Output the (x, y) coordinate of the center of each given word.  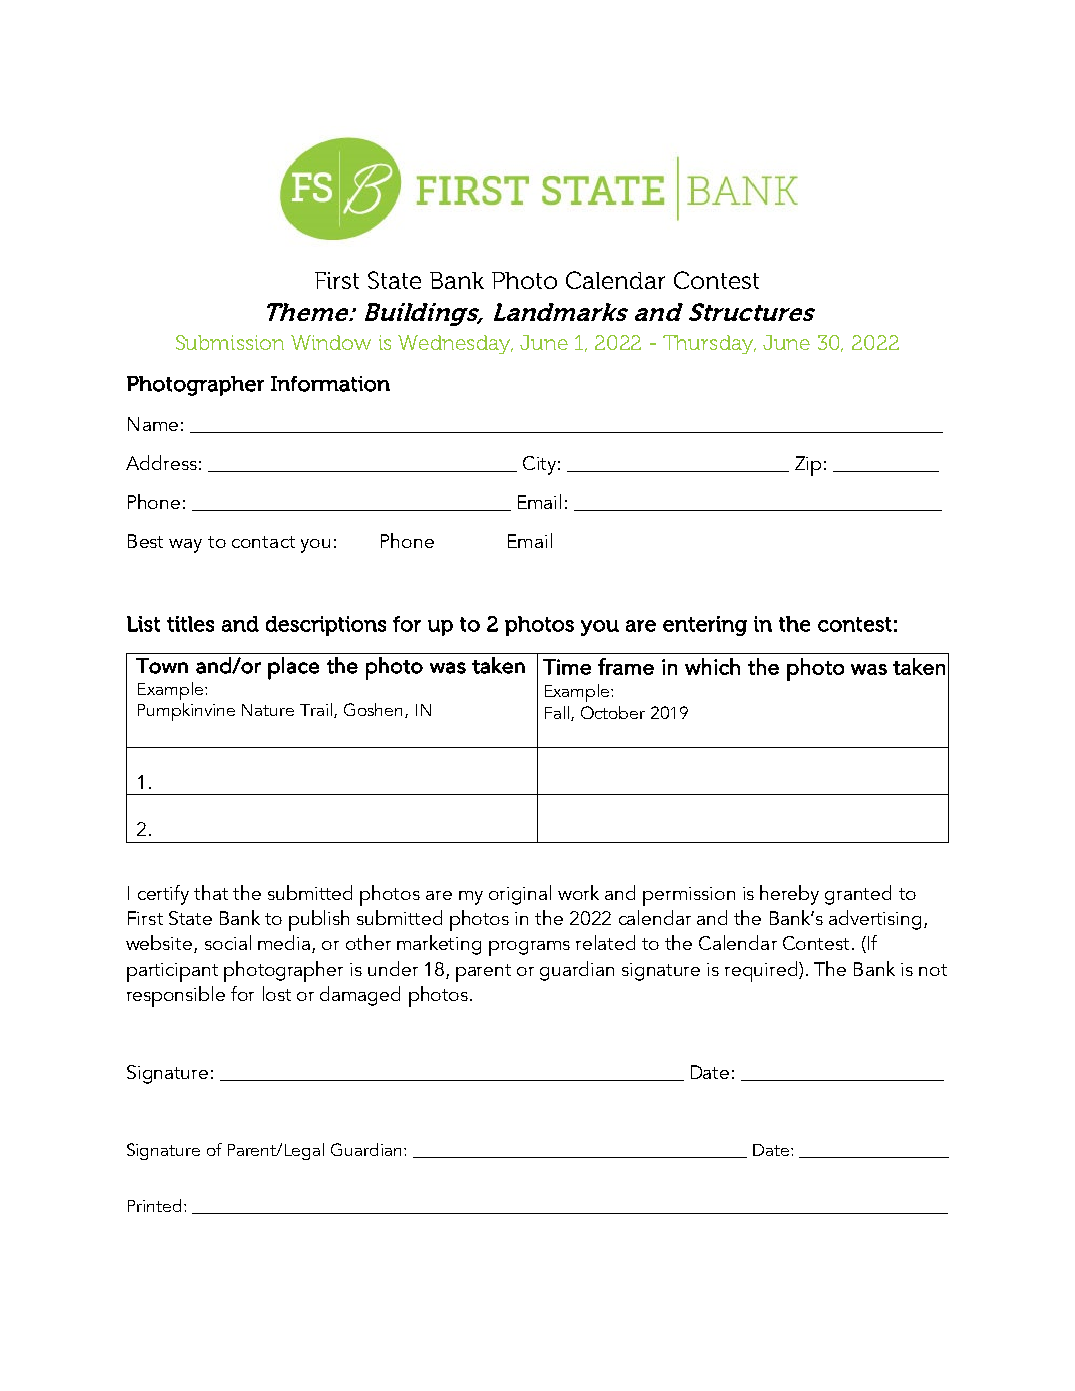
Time (567, 667)
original (520, 895)
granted (858, 895)
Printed (154, 1205)
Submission (230, 342)
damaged (360, 996)
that (211, 892)
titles (190, 624)
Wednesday (455, 344)
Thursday (709, 344)
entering (705, 626)
